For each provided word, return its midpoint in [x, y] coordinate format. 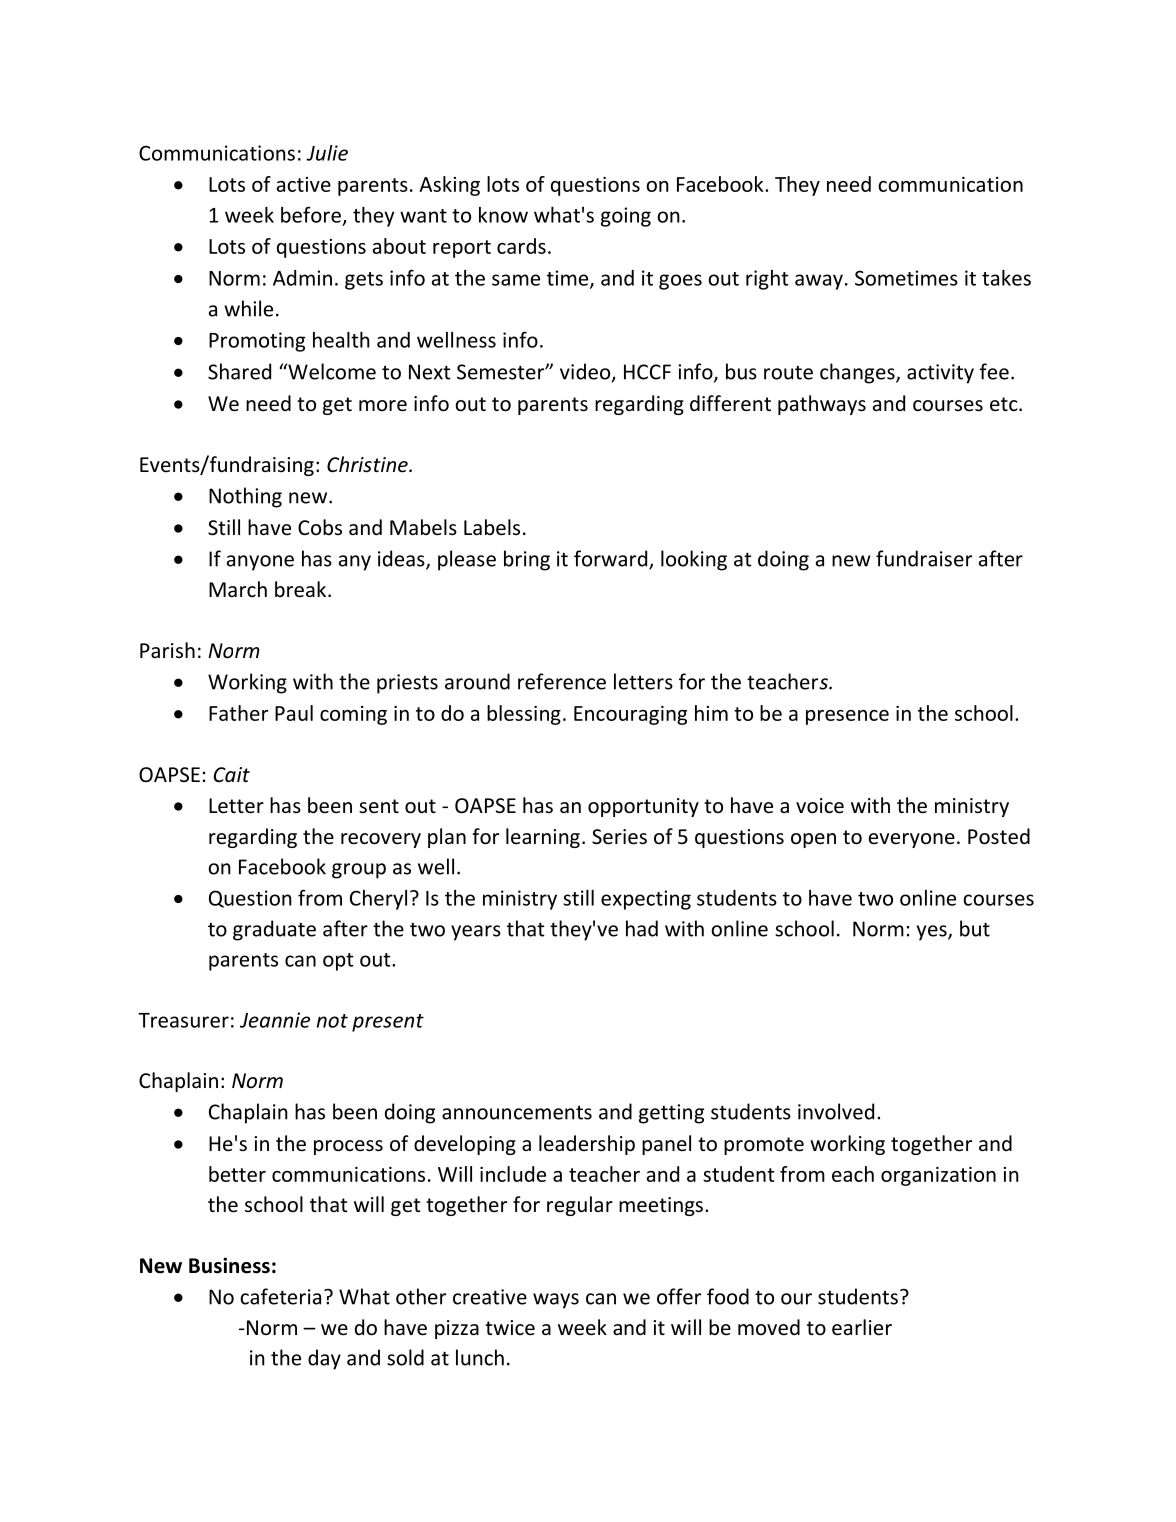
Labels [492, 527]
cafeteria [280, 1296]
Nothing [245, 497]
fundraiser [924, 558]
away [819, 282]
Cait [232, 774]
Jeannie [275, 1020]
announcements [517, 1113]
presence [847, 717]
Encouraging [630, 715]
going [626, 217]
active [304, 184]
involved [836, 1111]
